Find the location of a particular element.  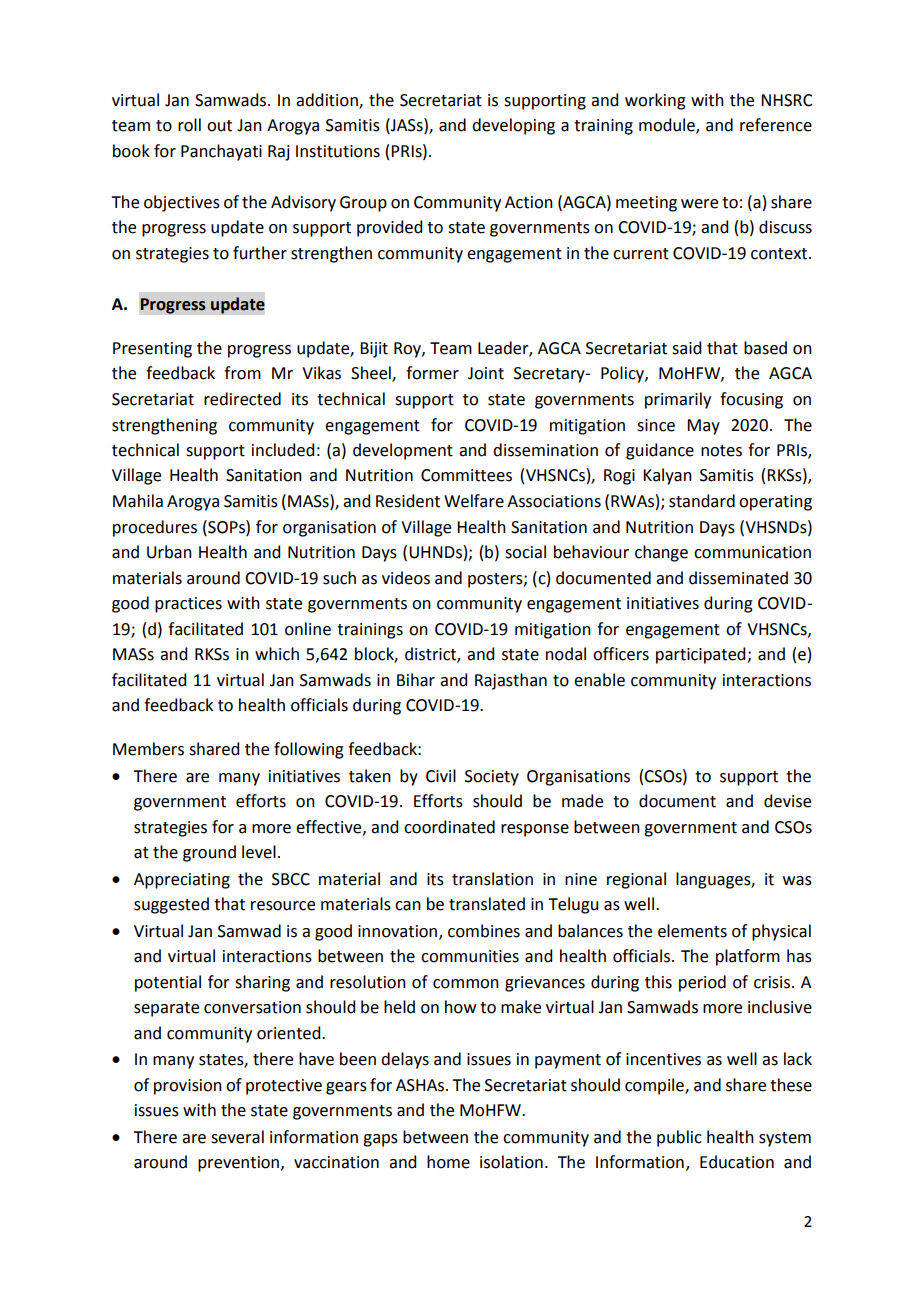

Civil is located at coordinates (441, 776).
